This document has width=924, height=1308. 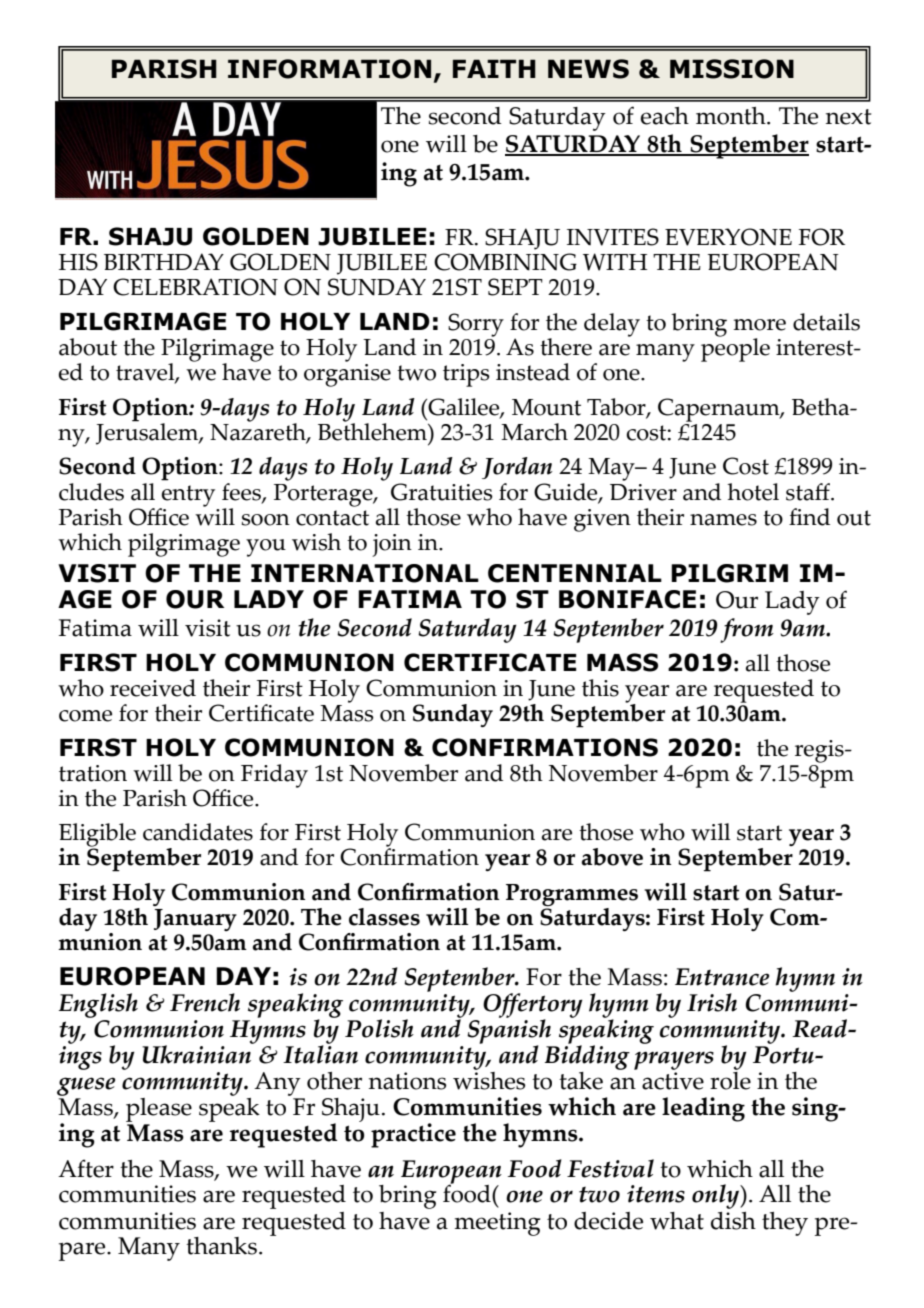 I want to click on month, so click(x=732, y=116).
